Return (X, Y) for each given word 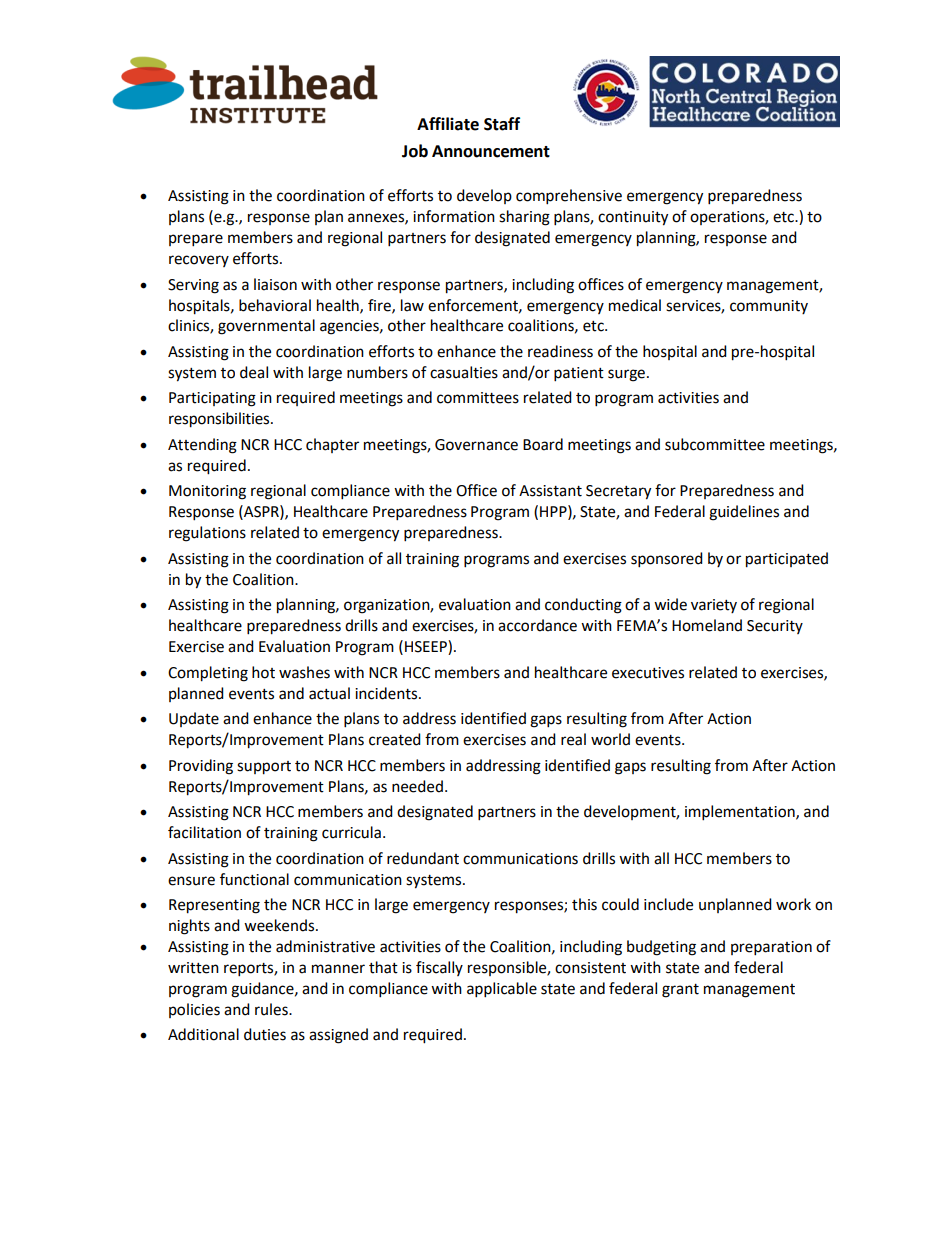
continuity (633, 218)
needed (417, 786)
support (264, 768)
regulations (207, 534)
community (769, 307)
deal (254, 372)
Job (415, 151)
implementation (741, 813)
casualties (464, 372)
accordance (537, 625)
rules (272, 1009)
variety (714, 606)
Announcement (491, 151)
